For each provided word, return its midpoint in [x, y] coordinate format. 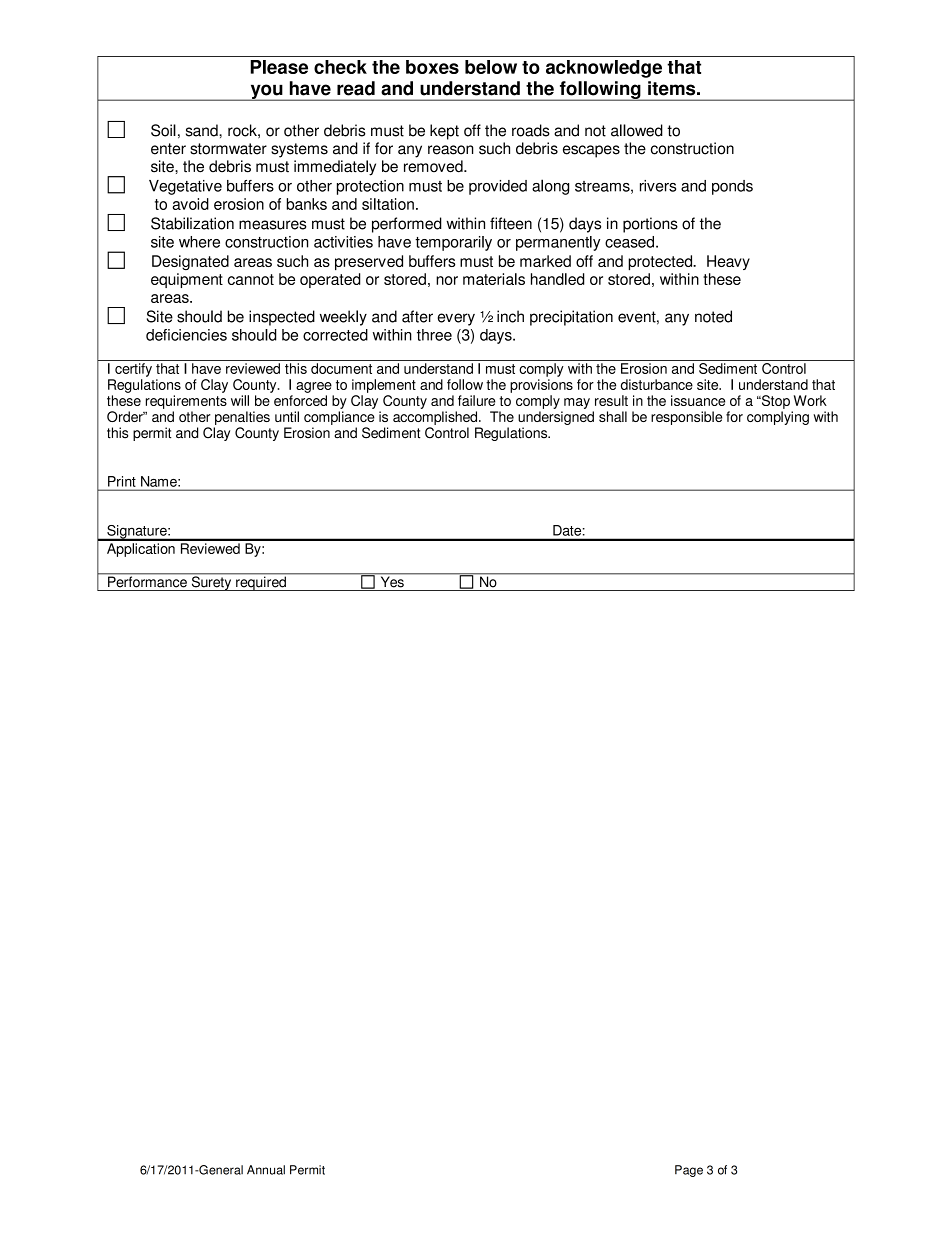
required [261, 582]
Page [689, 1171]
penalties [242, 418]
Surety [211, 582]
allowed [637, 130]
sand [203, 130]
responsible [686, 418]
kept [444, 132]
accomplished [436, 418]
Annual [266, 1170]
